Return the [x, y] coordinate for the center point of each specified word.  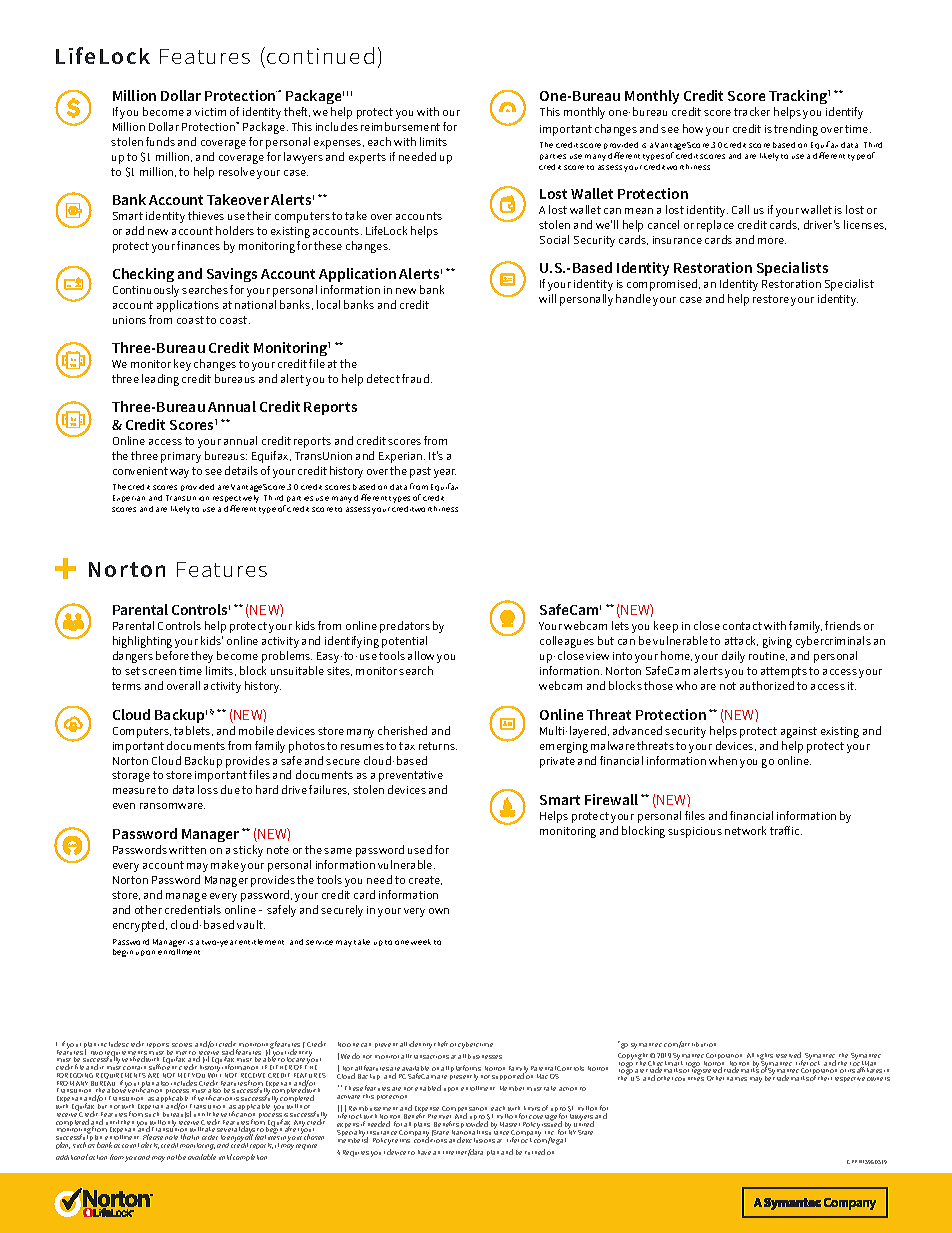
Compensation [465, 1111]
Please [153, 1138]
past [420, 472]
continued [320, 55]
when [723, 760]
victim [210, 112]
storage [131, 776]
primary [181, 457]
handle [633, 298]
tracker [752, 111]
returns [438, 746]
